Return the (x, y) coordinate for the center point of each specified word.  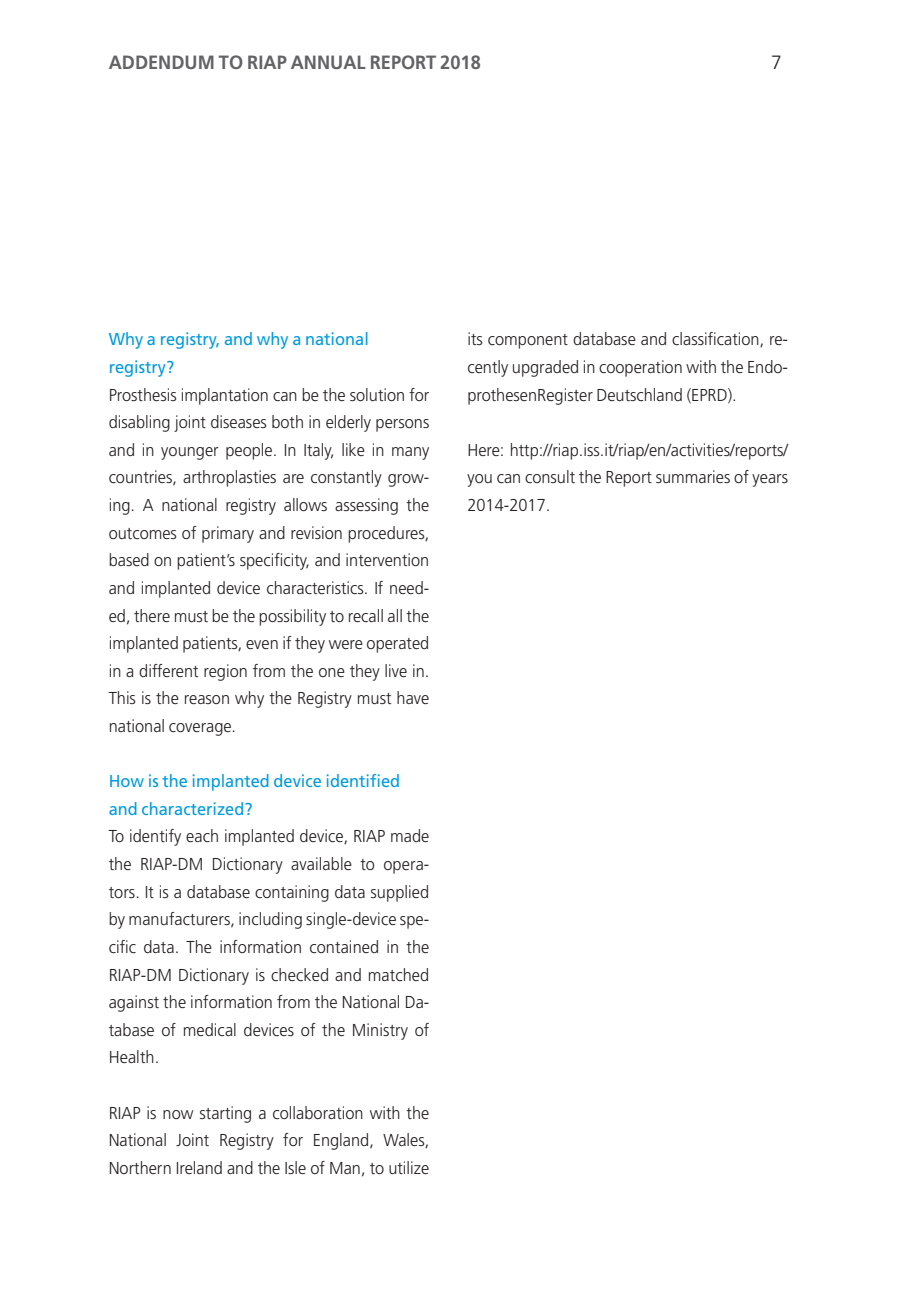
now (178, 1114)
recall (366, 615)
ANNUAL (328, 62)
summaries (693, 476)
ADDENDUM (161, 62)
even (262, 644)
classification (716, 339)
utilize (409, 1167)
